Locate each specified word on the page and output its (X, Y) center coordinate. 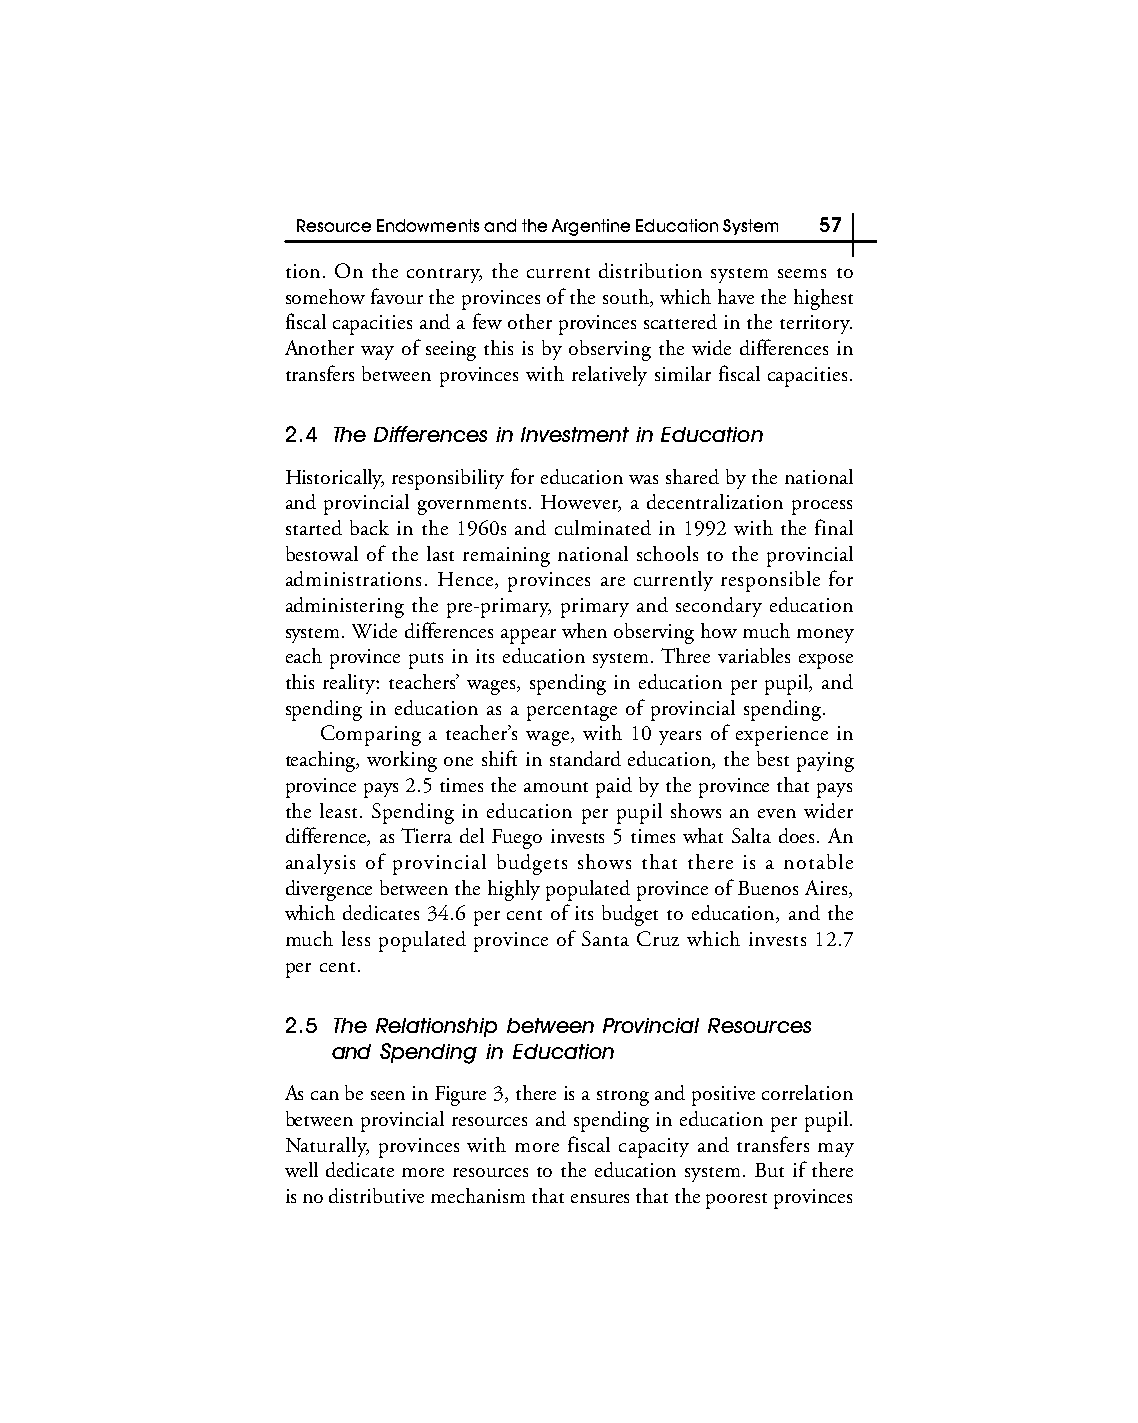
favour (397, 296)
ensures (600, 1198)
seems (802, 273)
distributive (376, 1195)
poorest (736, 1201)
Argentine (591, 227)
